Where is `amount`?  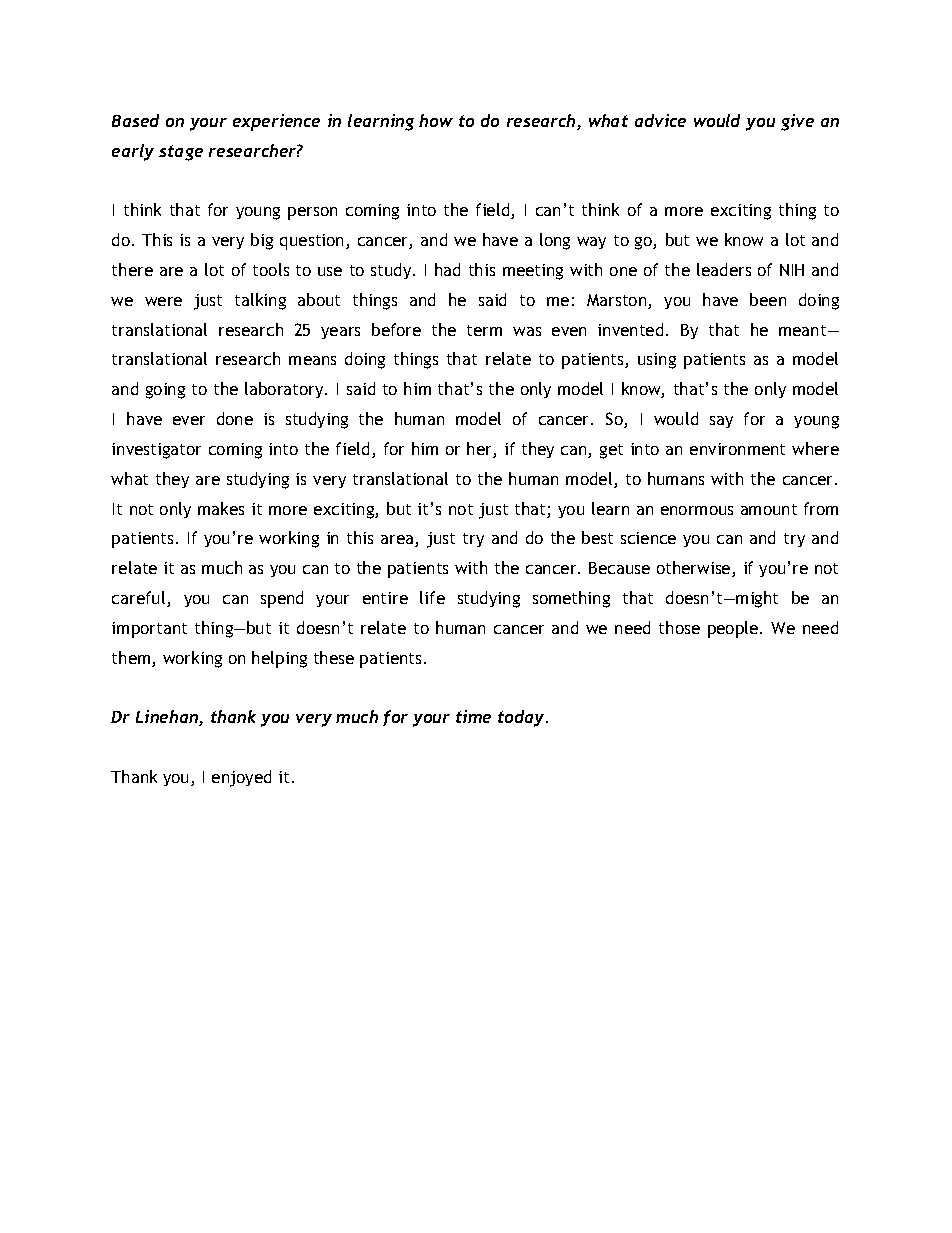 amount is located at coordinates (769, 509).
